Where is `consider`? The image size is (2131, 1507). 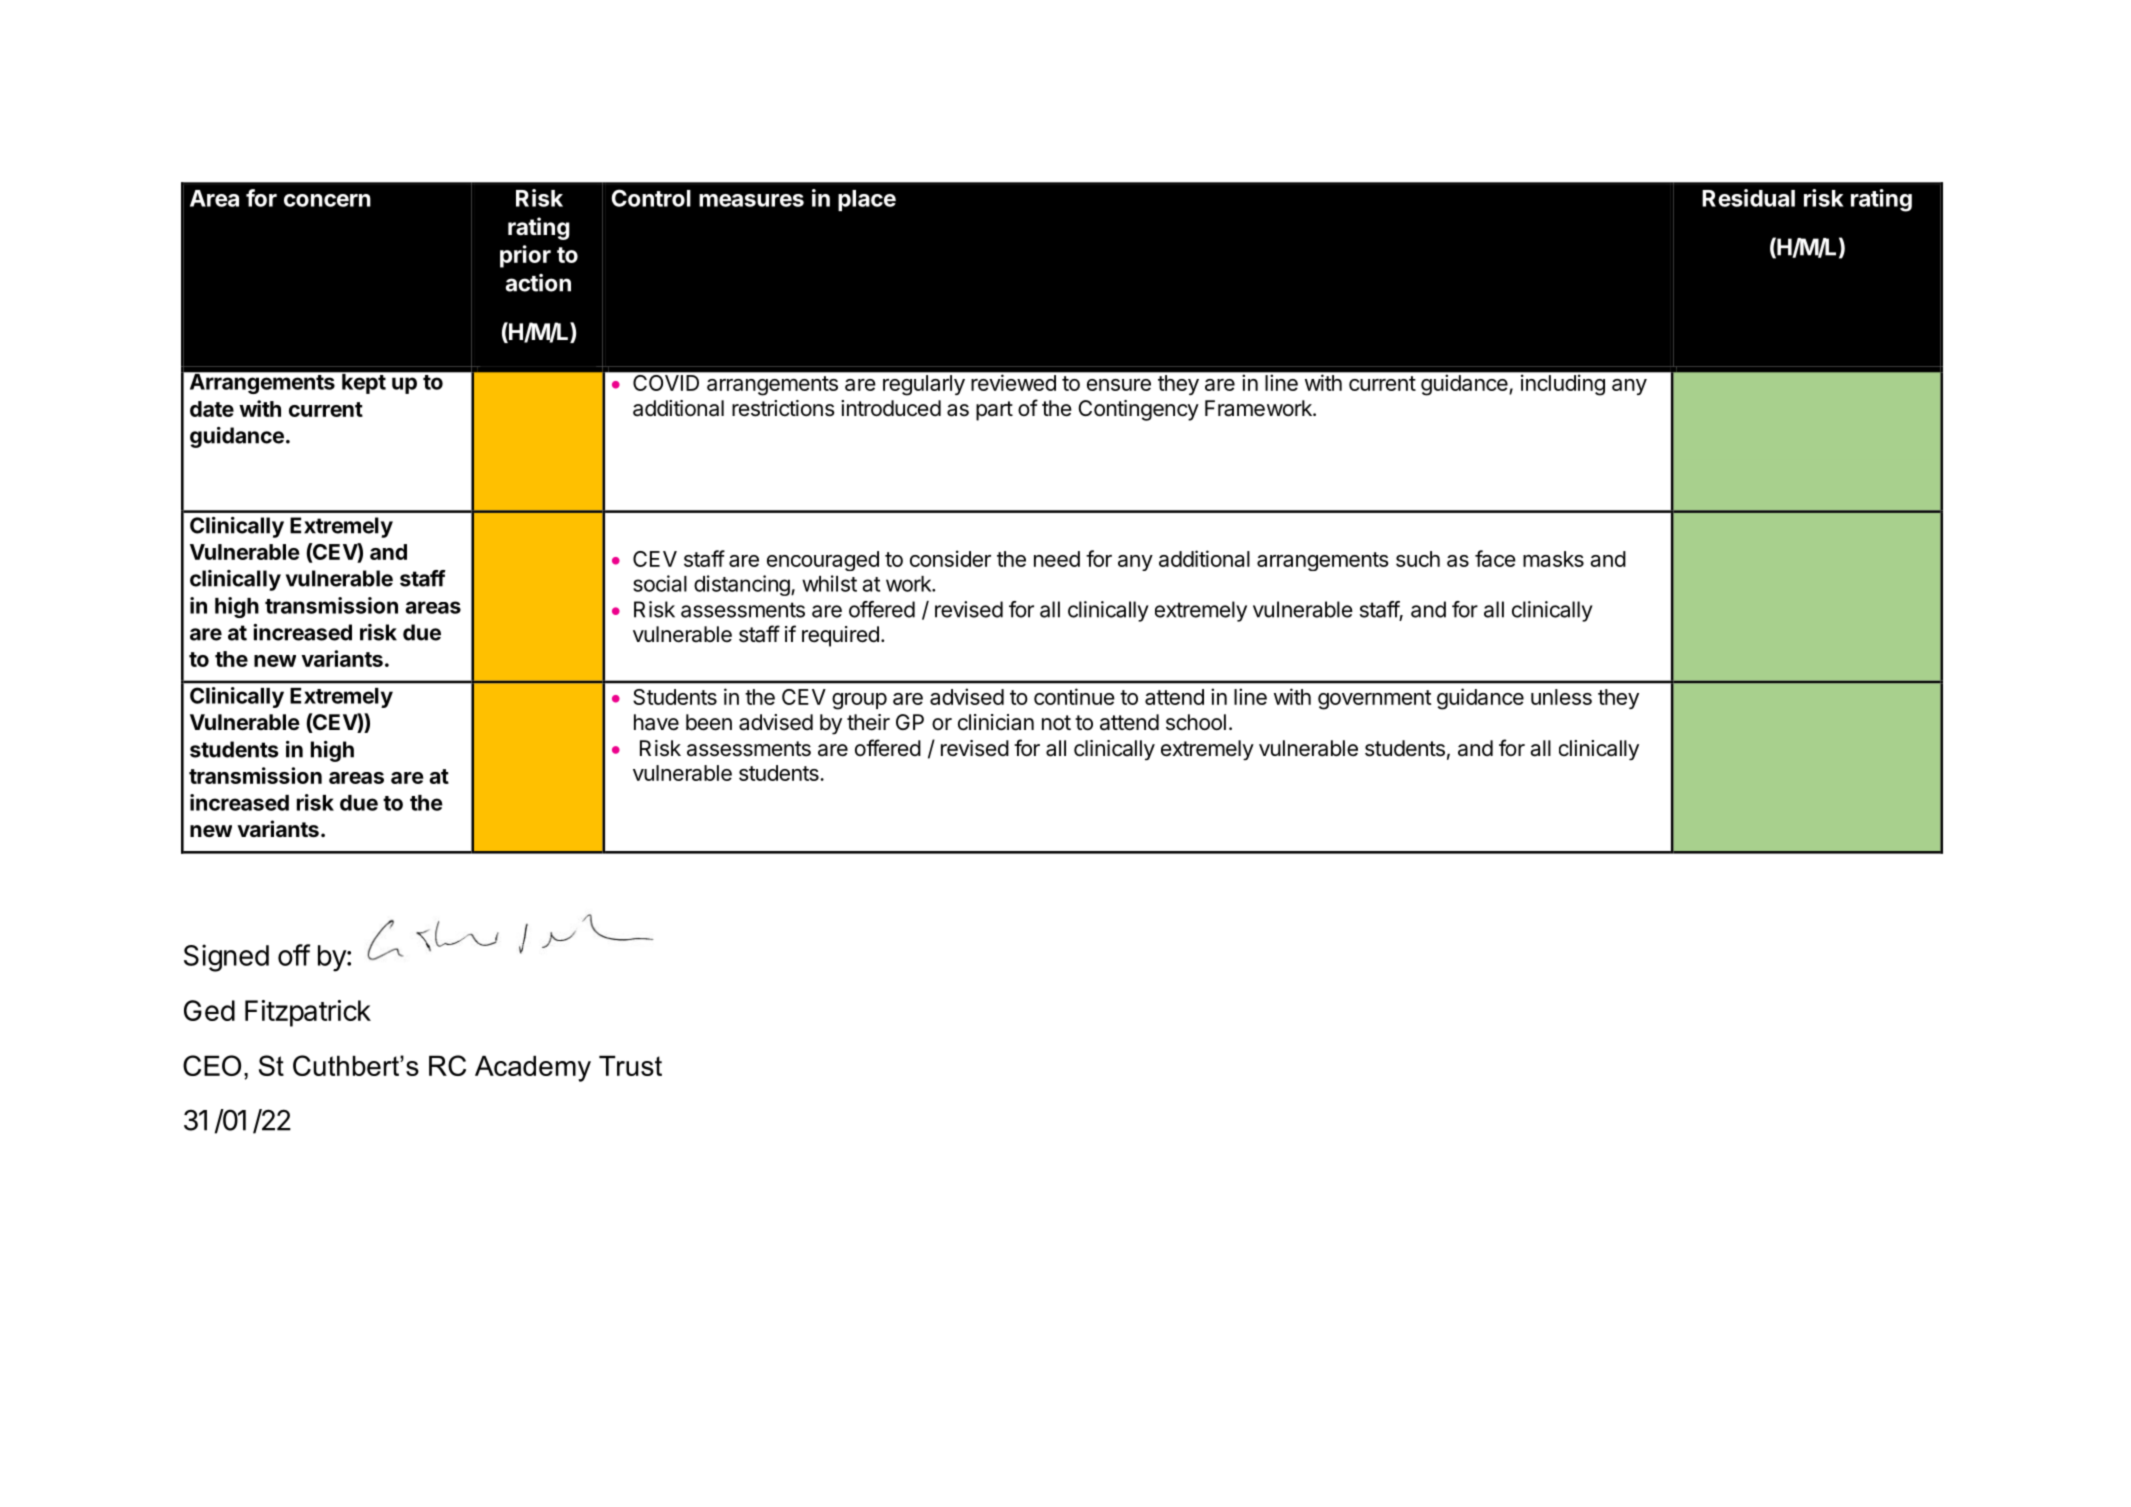 consider is located at coordinates (950, 558).
